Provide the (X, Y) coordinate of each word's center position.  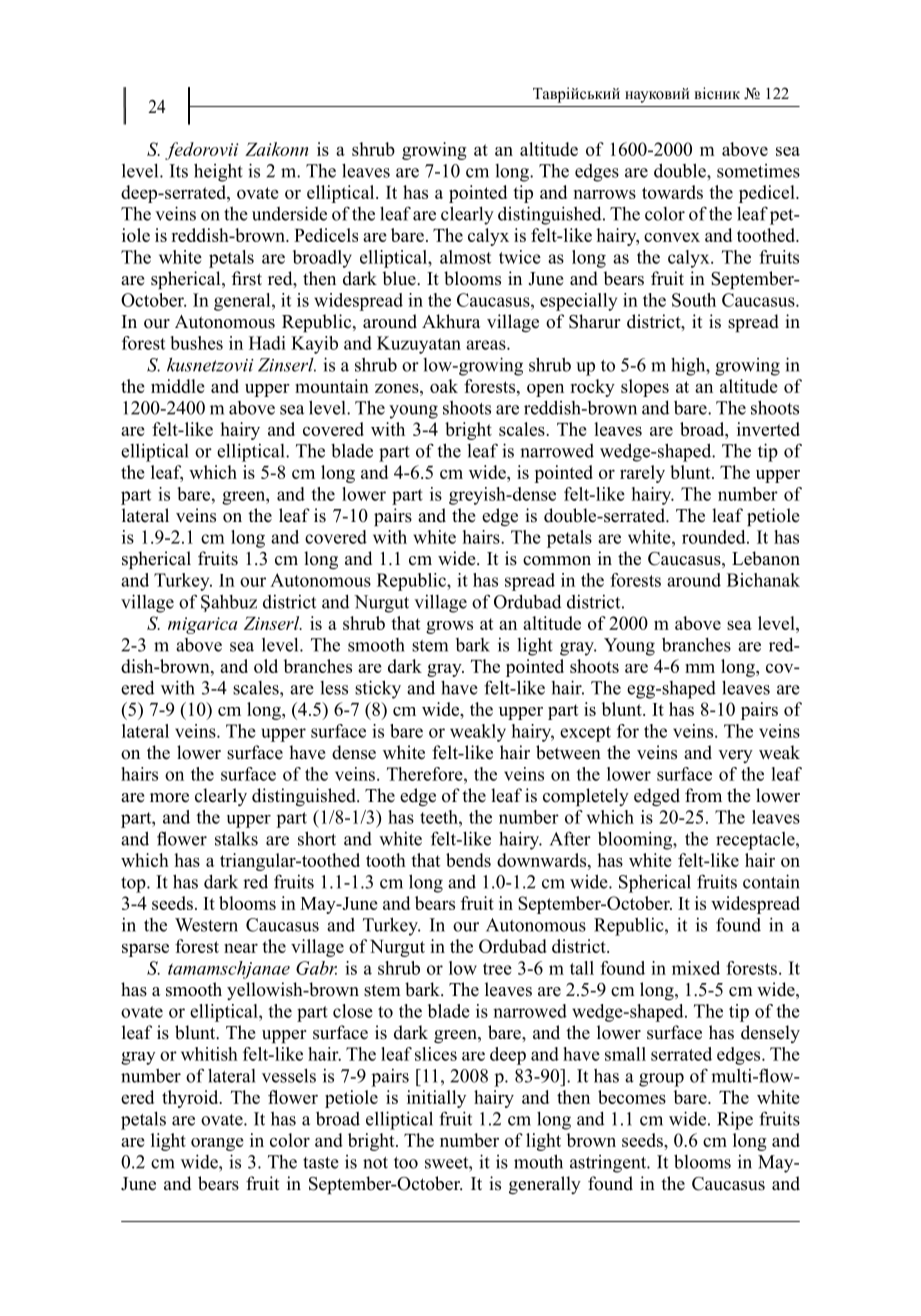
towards (672, 192)
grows (449, 627)
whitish (209, 1054)
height (218, 172)
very (735, 756)
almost (465, 257)
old (266, 666)
